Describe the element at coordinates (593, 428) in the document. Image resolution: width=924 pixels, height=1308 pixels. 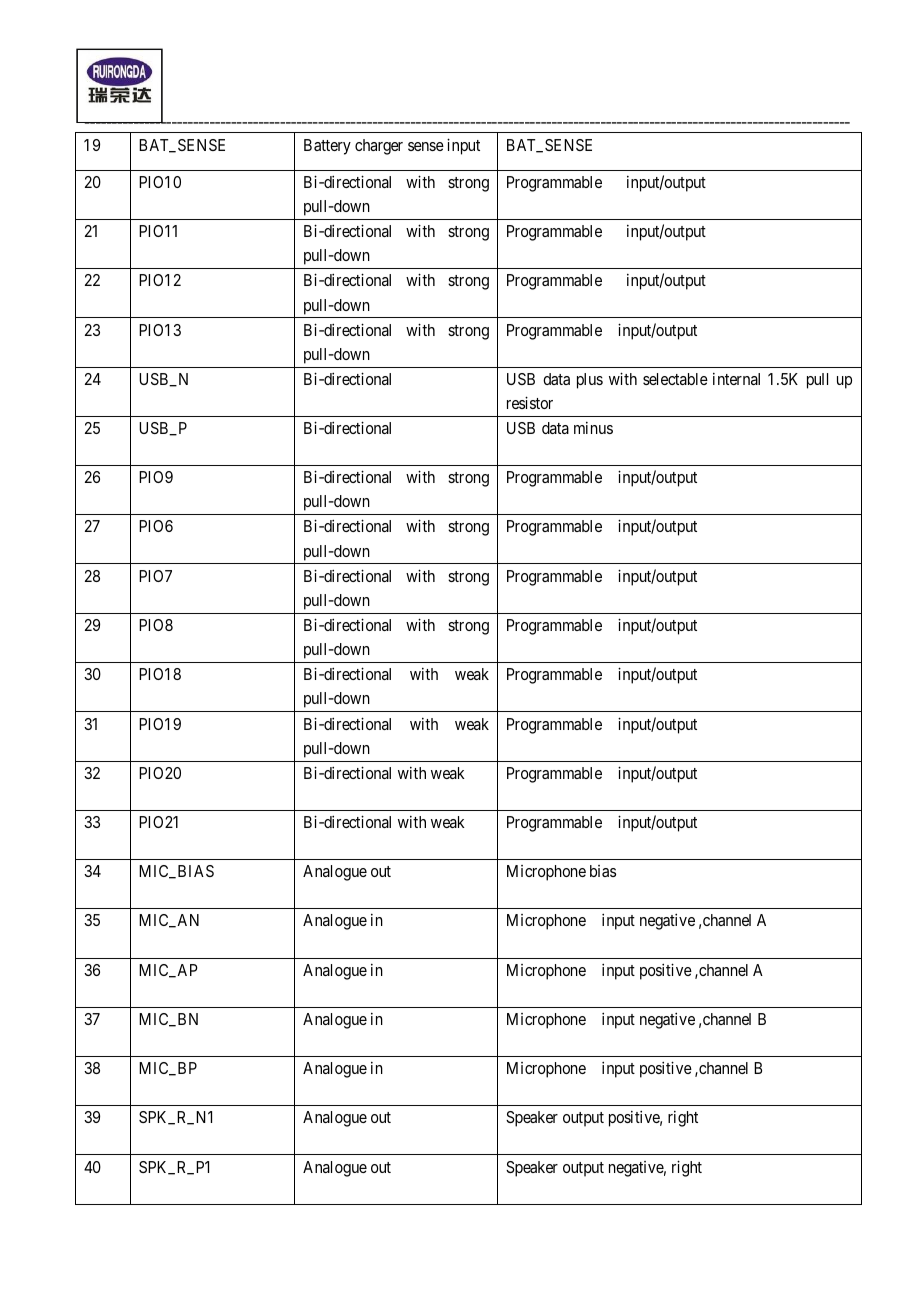
I see `minus` at that location.
